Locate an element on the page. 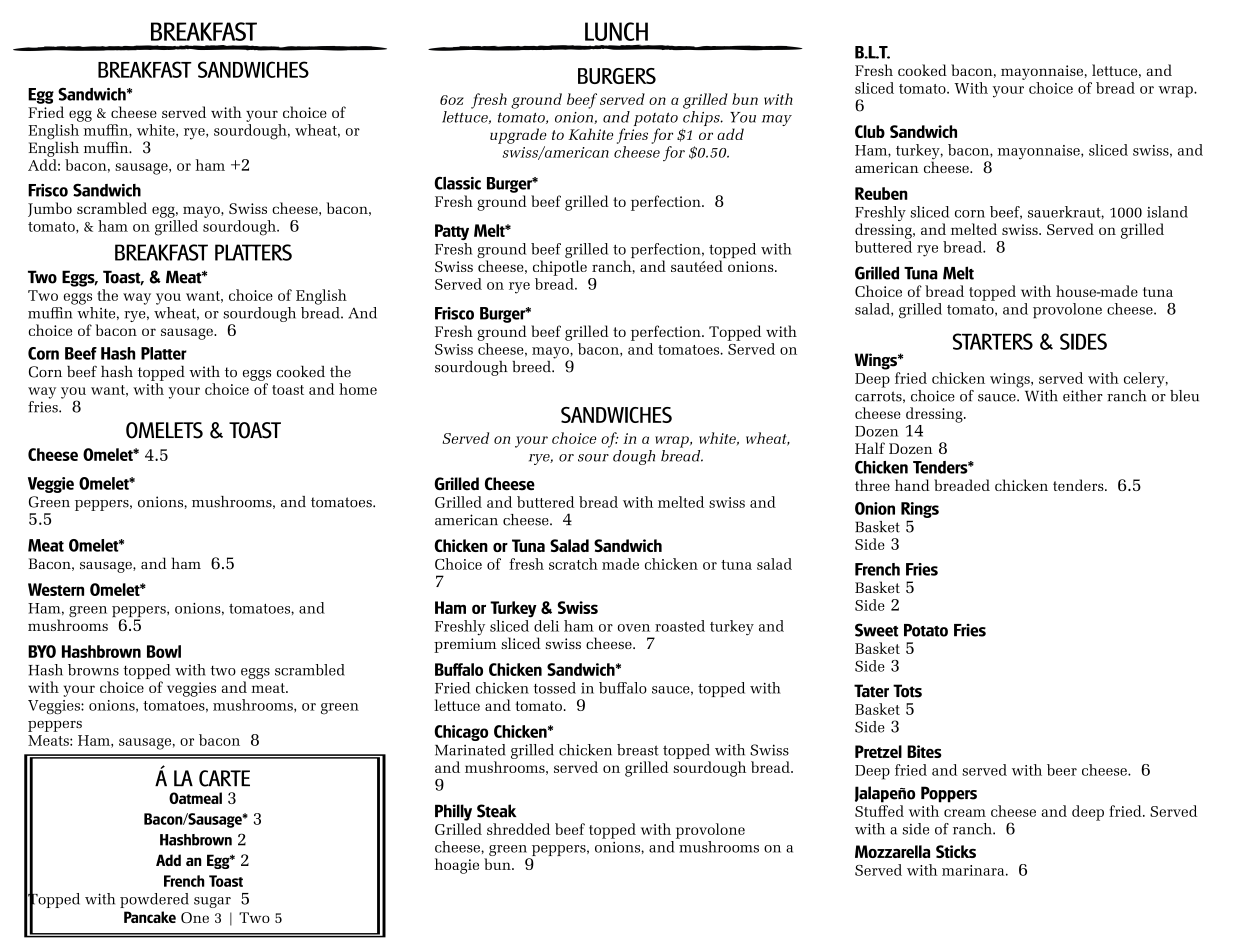 The width and height of the document is (1233, 952). Club is located at coordinates (870, 131).
